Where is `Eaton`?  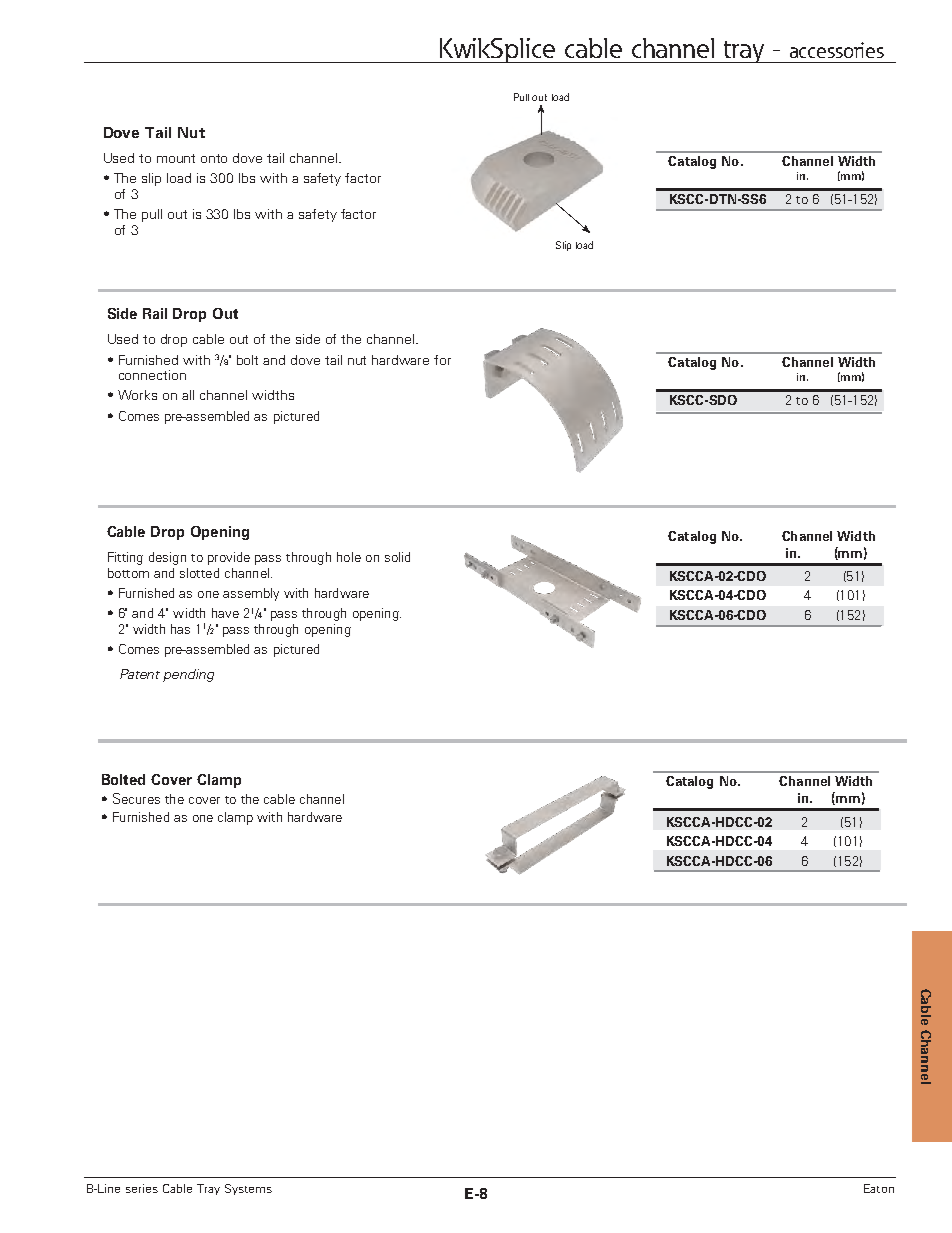 Eaton is located at coordinates (879, 1188).
